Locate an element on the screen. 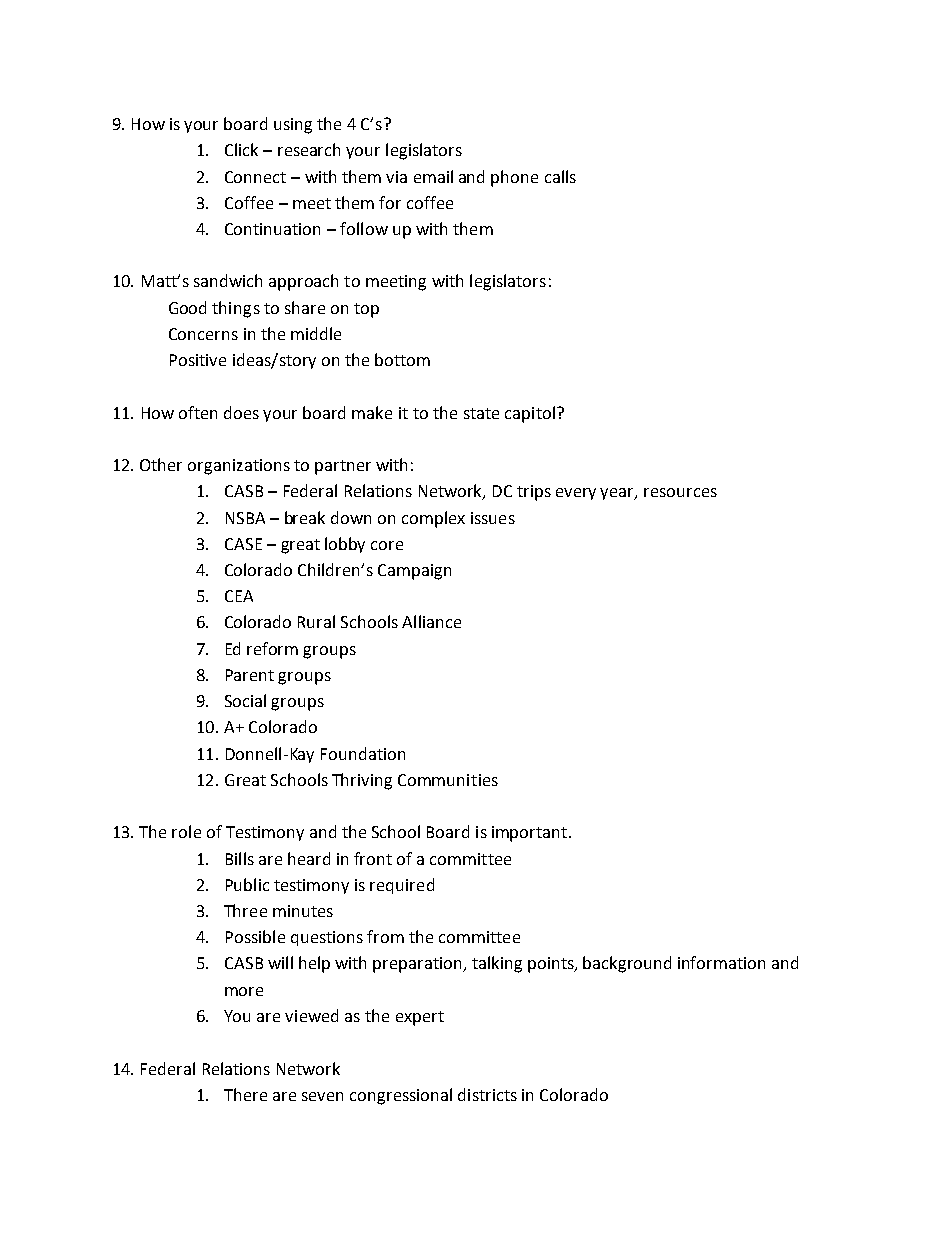 This screenshot has width=952, height=1233. email is located at coordinates (433, 176).
